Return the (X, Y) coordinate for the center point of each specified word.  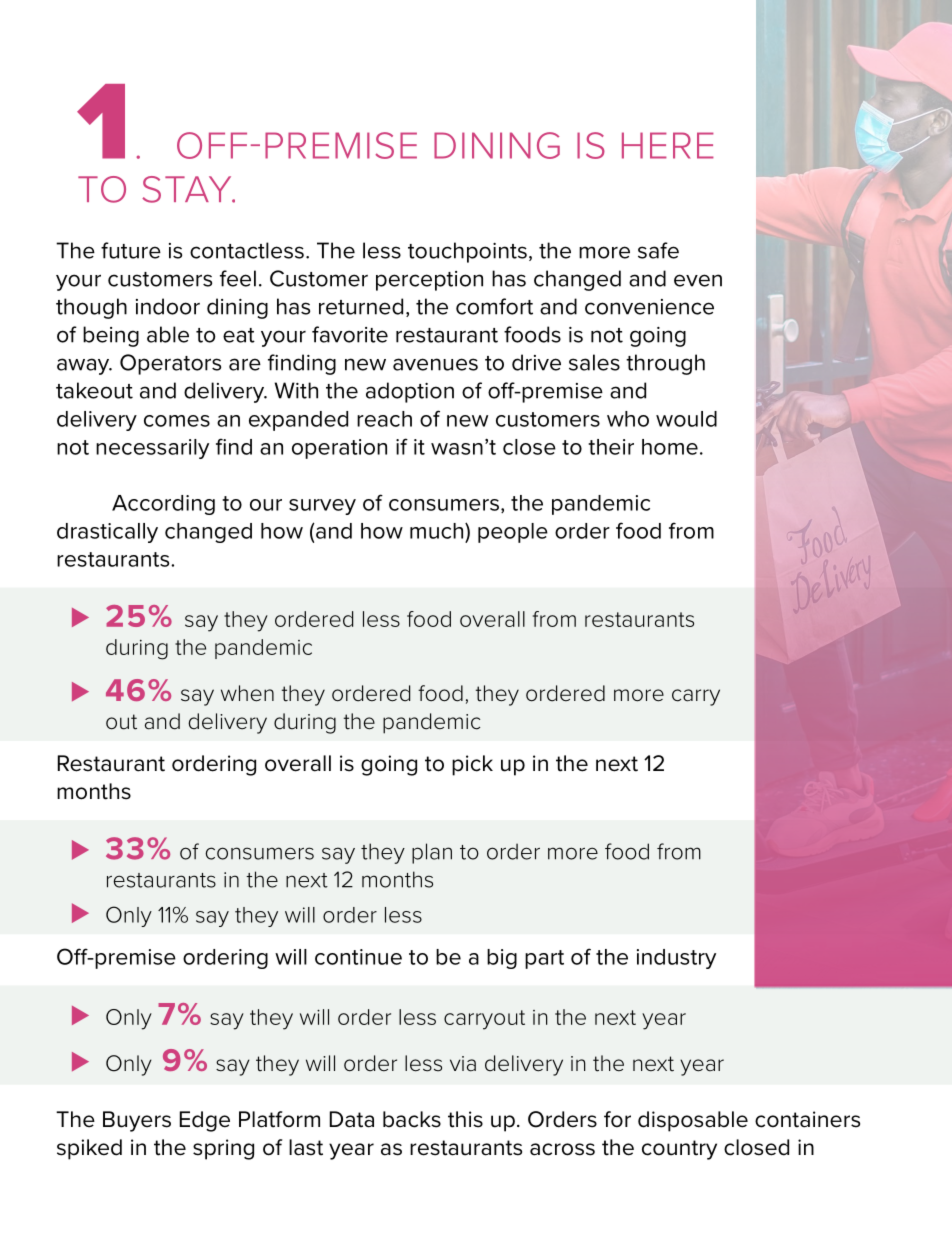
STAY (188, 189)
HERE (668, 145)
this (465, 1119)
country (679, 1150)
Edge (205, 1121)
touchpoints (467, 252)
